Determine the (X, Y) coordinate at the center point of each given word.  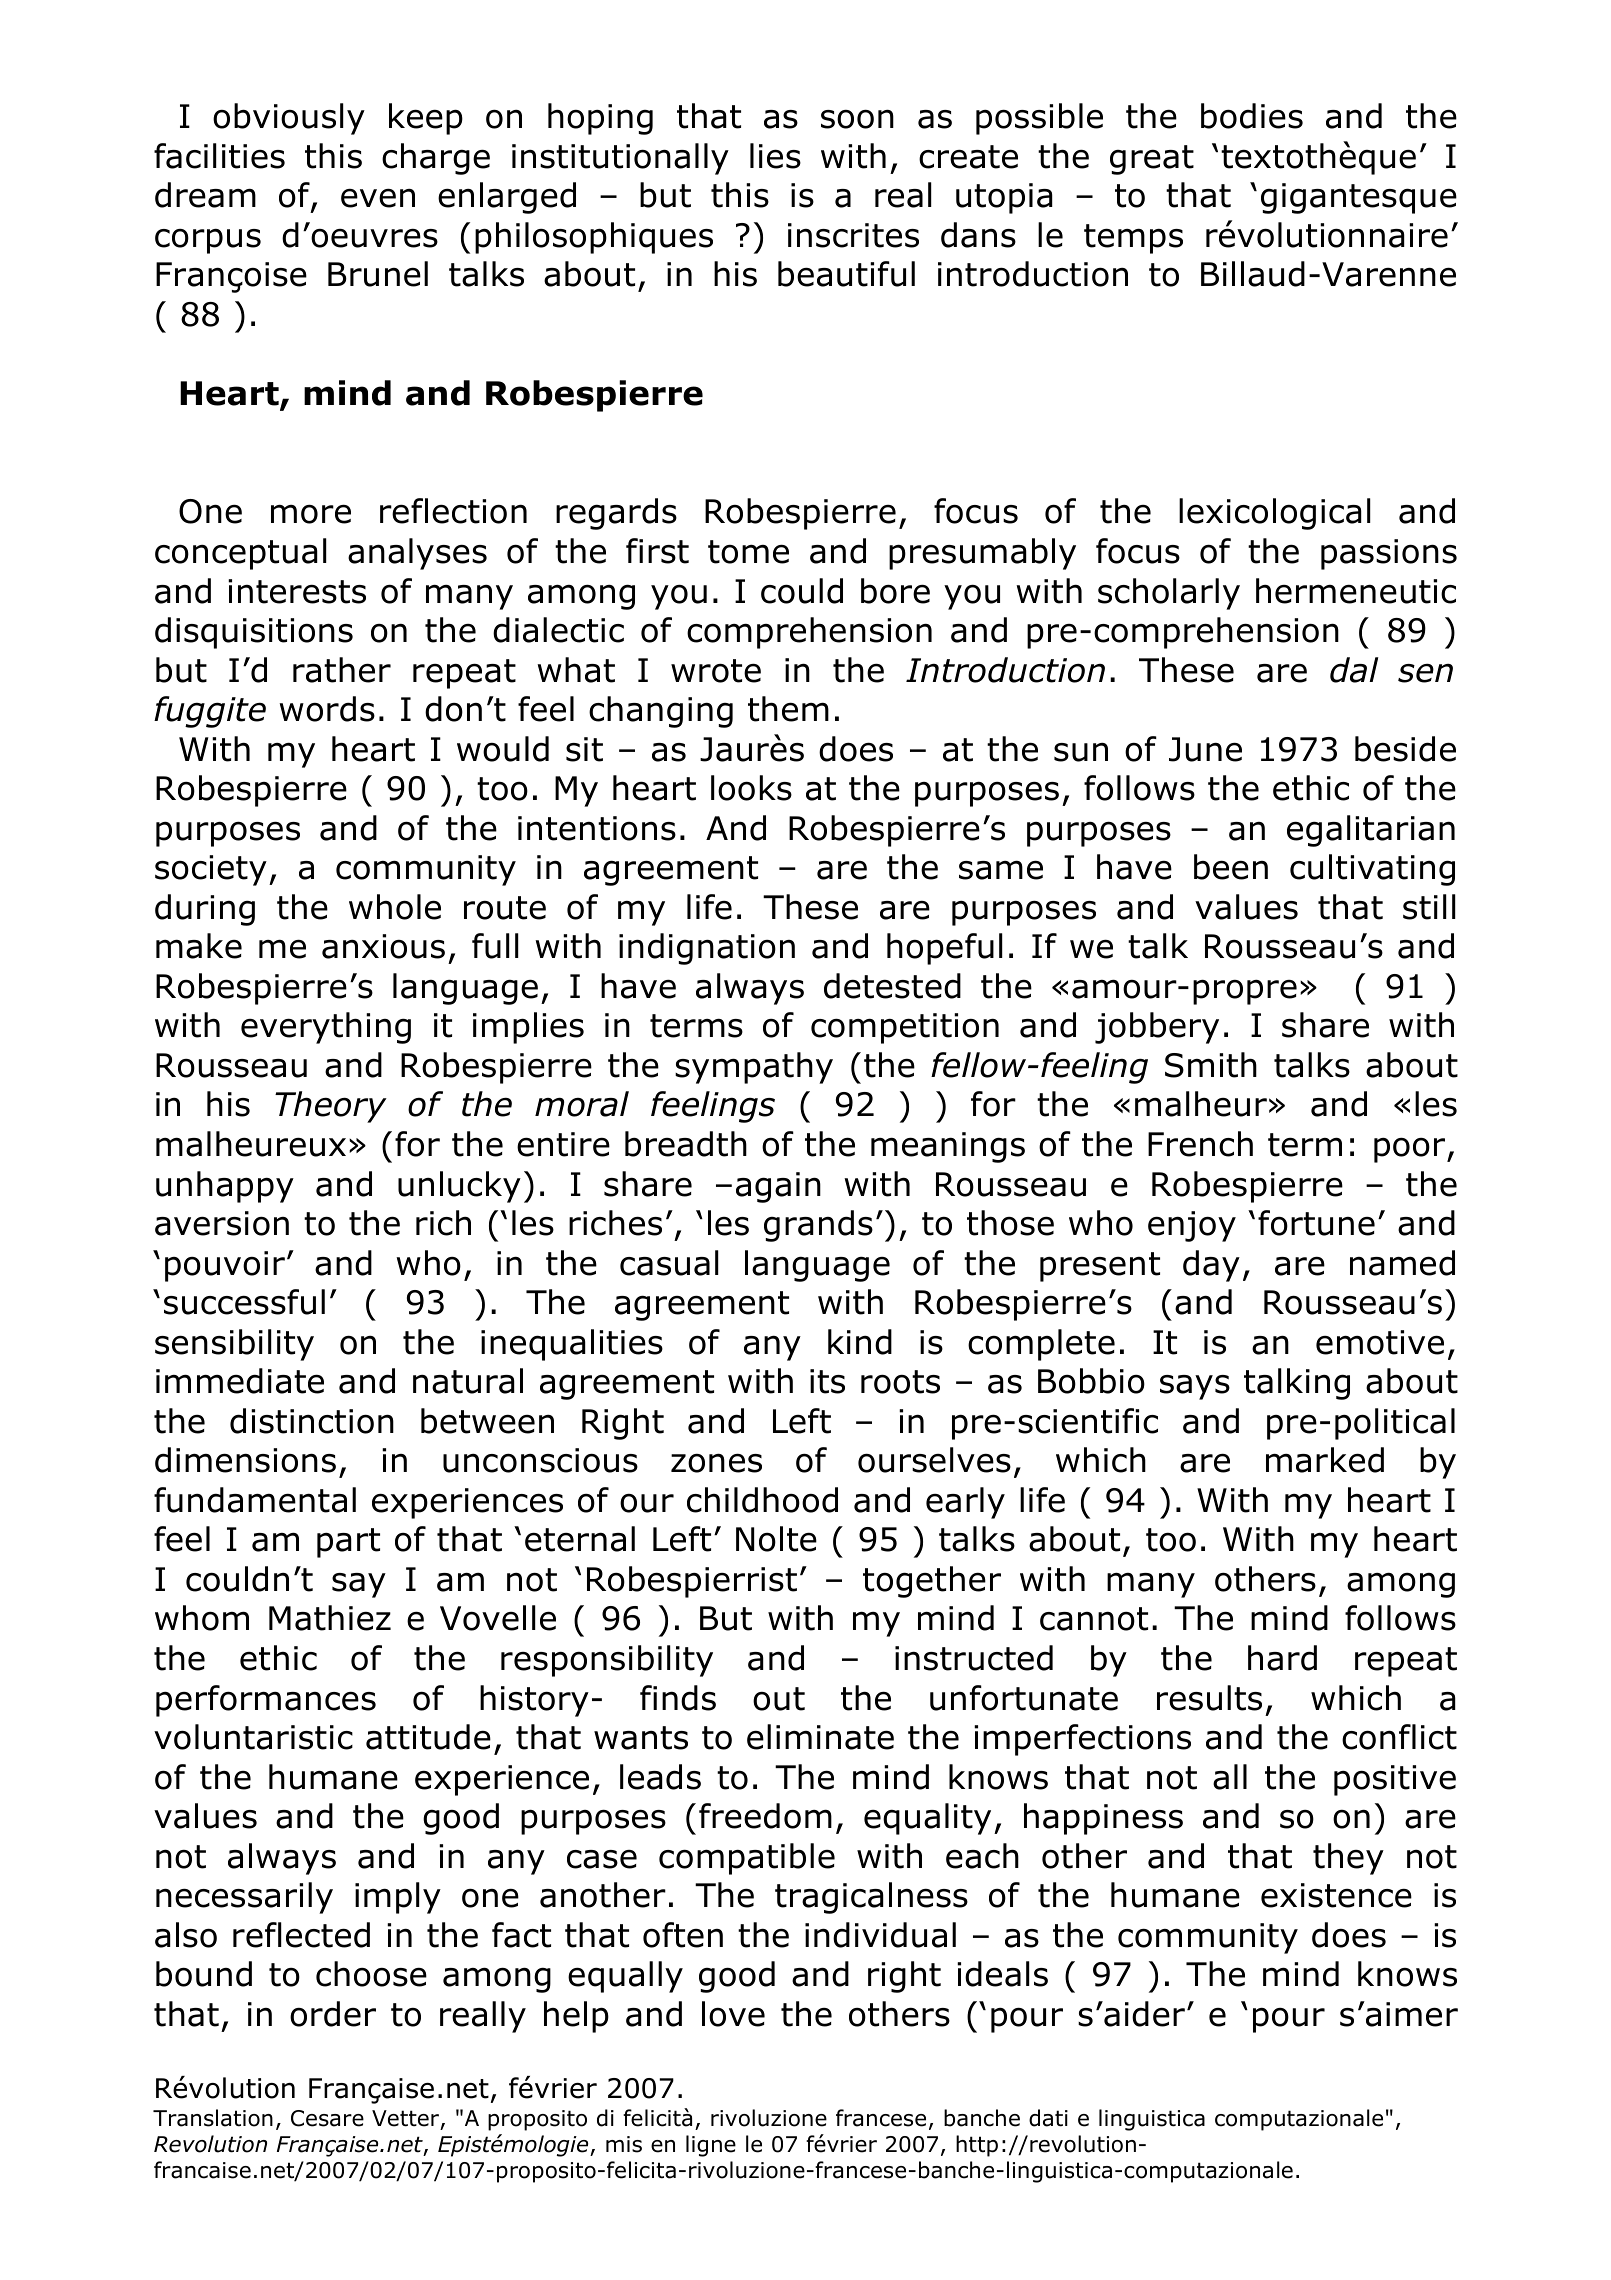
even (378, 198)
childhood (762, 1500)
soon (857, 119)
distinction (312, 1421)
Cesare (327, 2118)
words (327, 709)
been (1231, 867)
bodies (1252, 116)
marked (1325, 1460)
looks (751, 788)
